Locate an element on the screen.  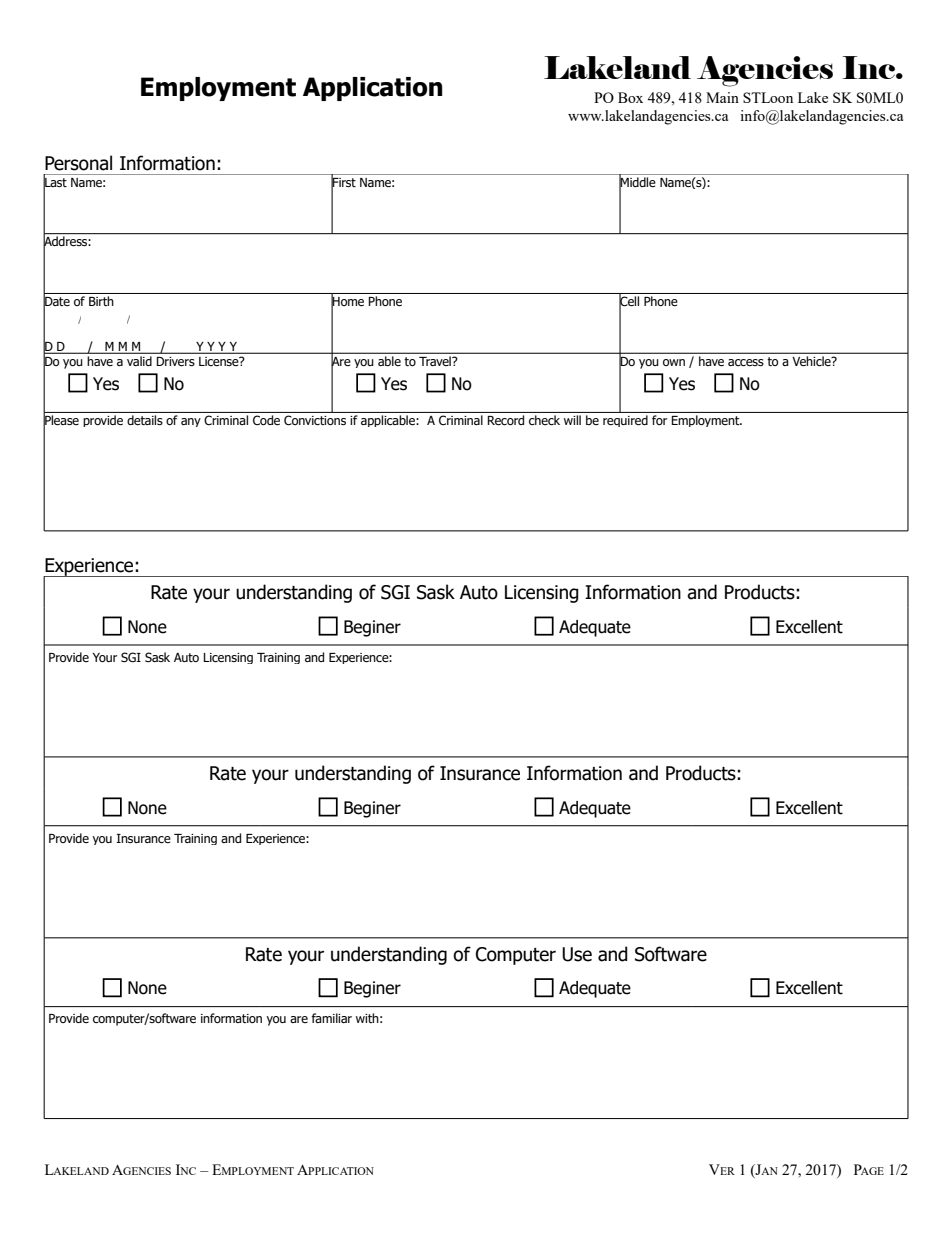
Main is located at coordinates (722, 97).
